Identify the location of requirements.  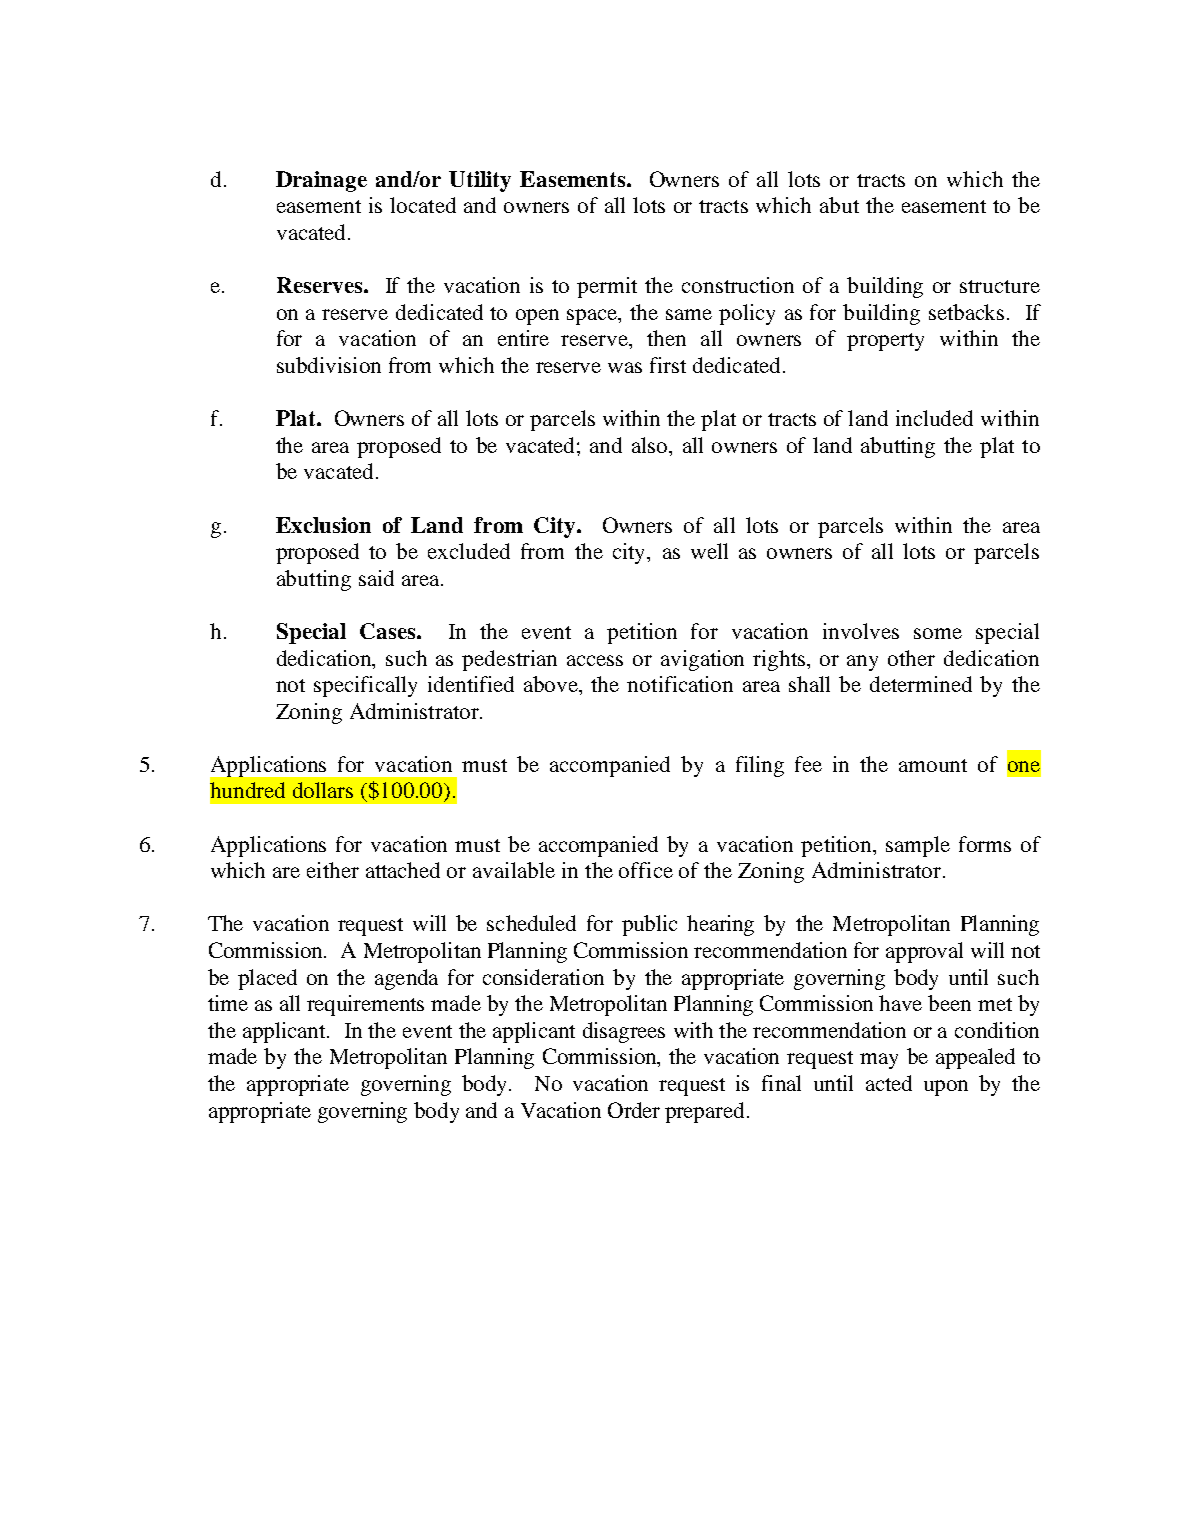
(365, 1005).
